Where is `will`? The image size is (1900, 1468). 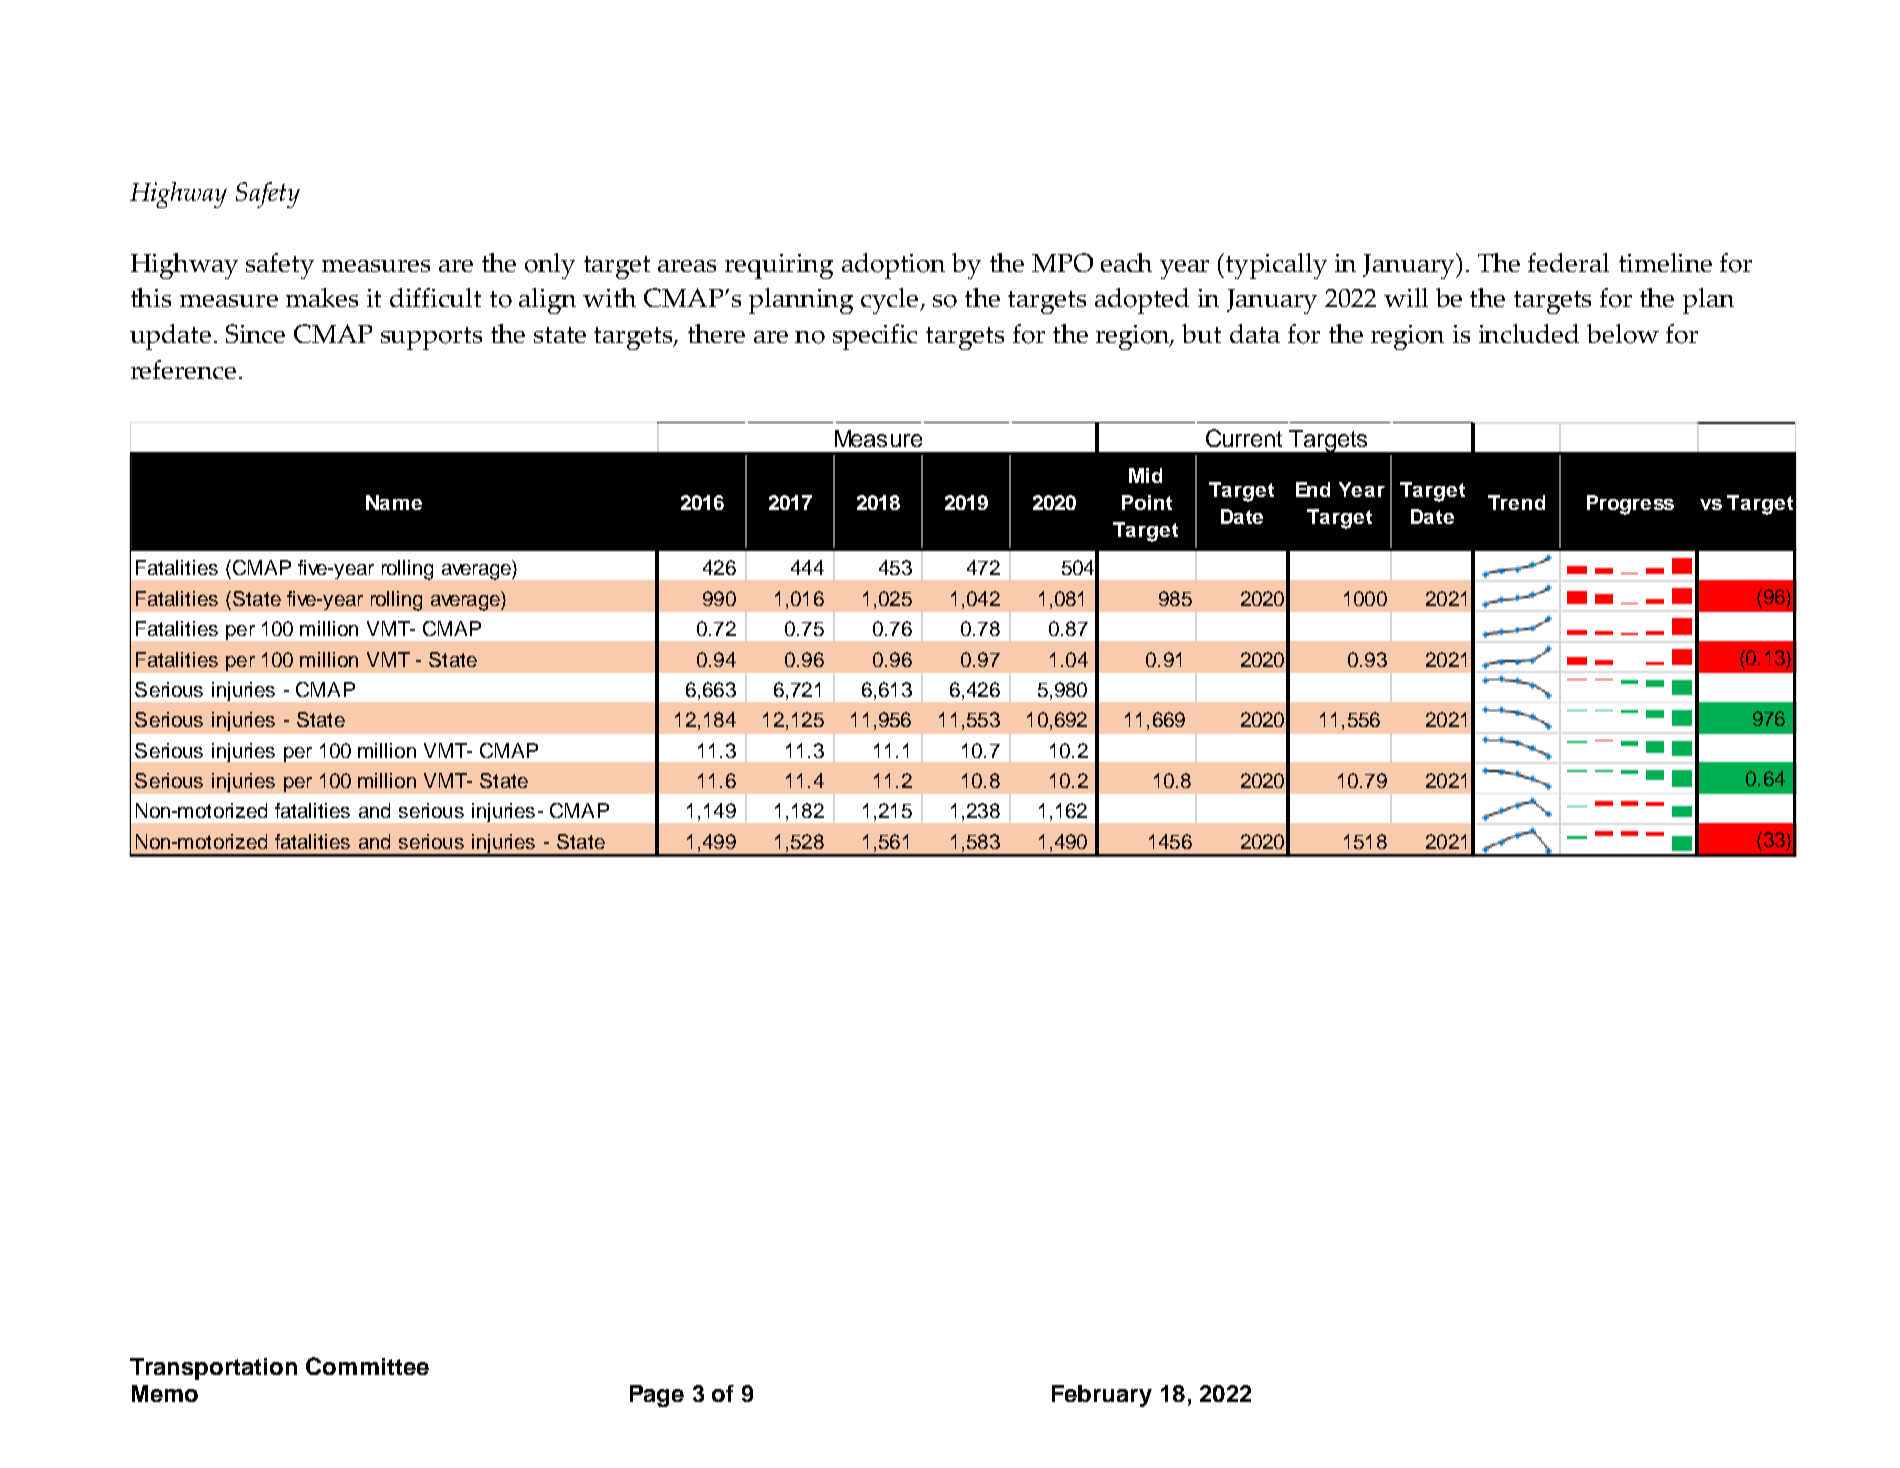
will is located at coordinates (1406, 297).
